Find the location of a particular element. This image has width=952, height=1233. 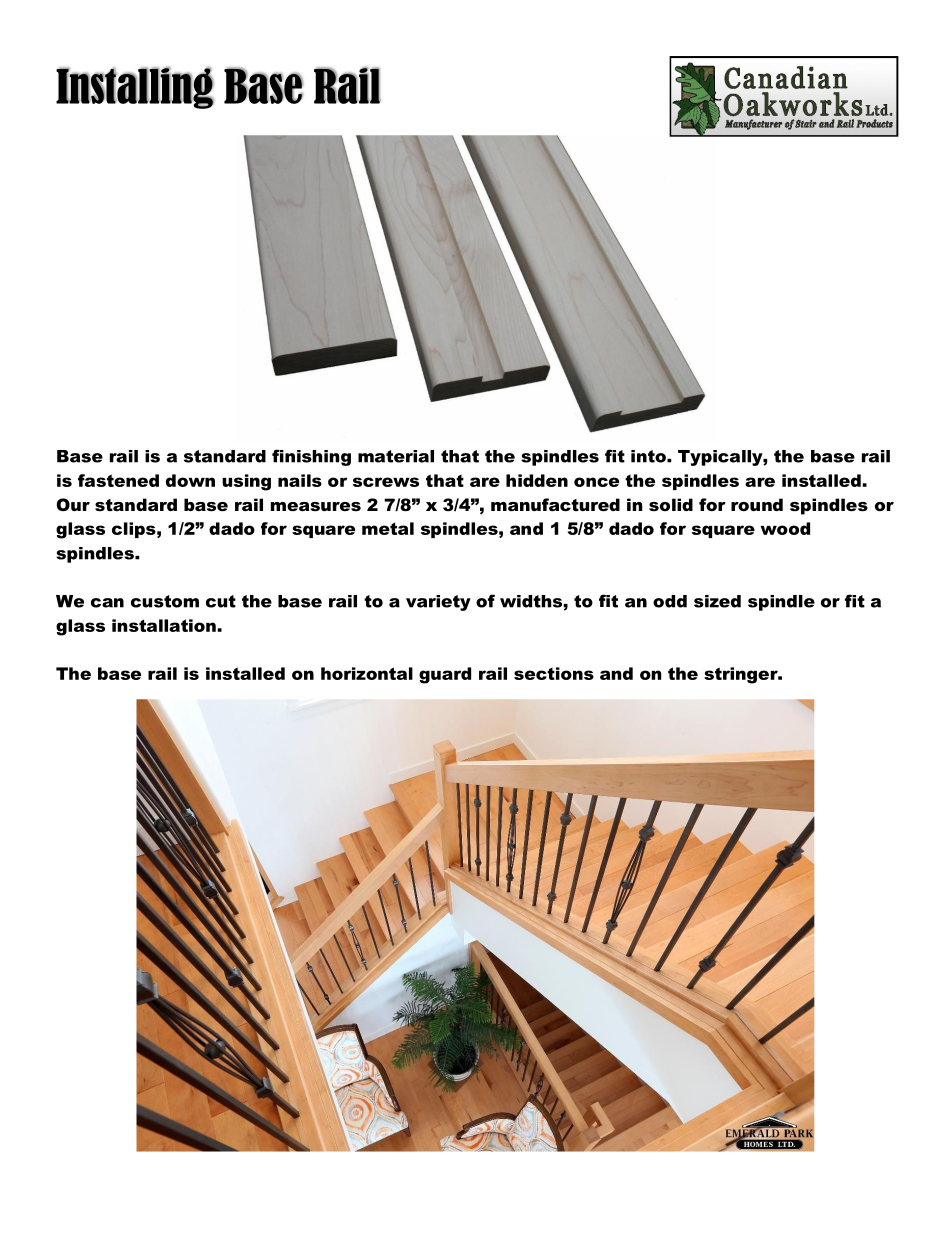

screws is located at coordinates (386, 482).
